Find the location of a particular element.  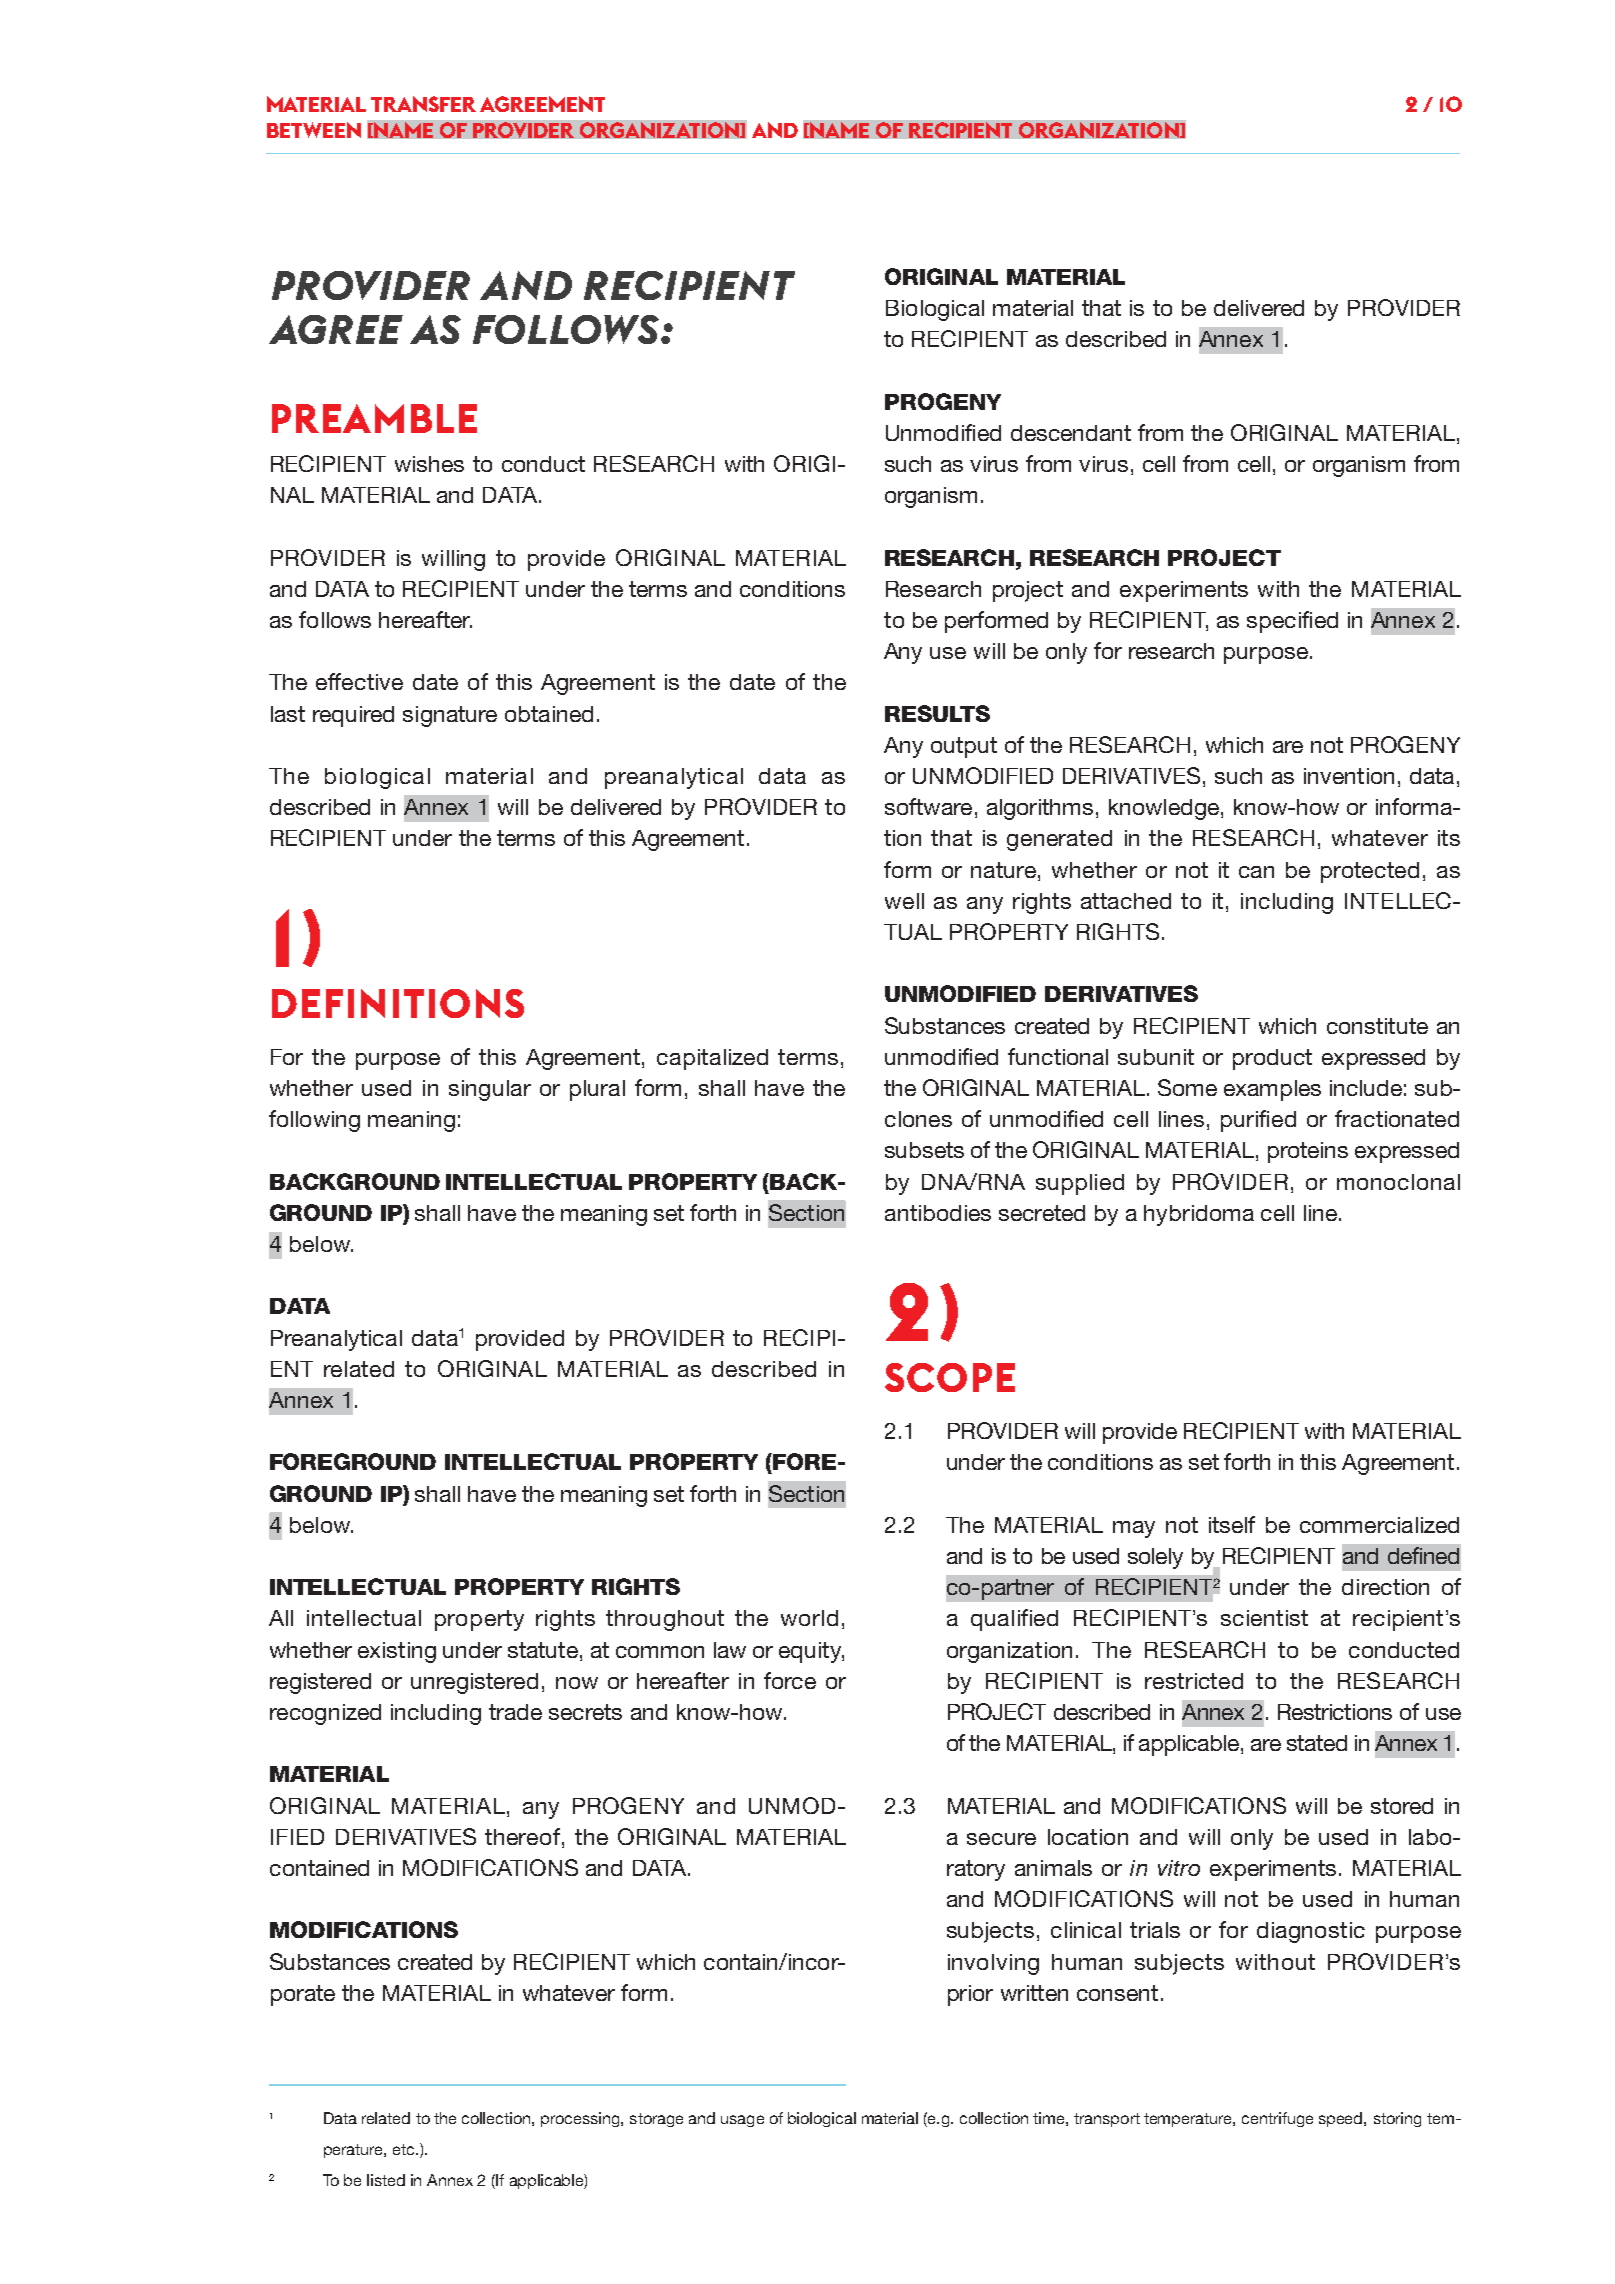

listed is located at coordinates (386, 2180).
